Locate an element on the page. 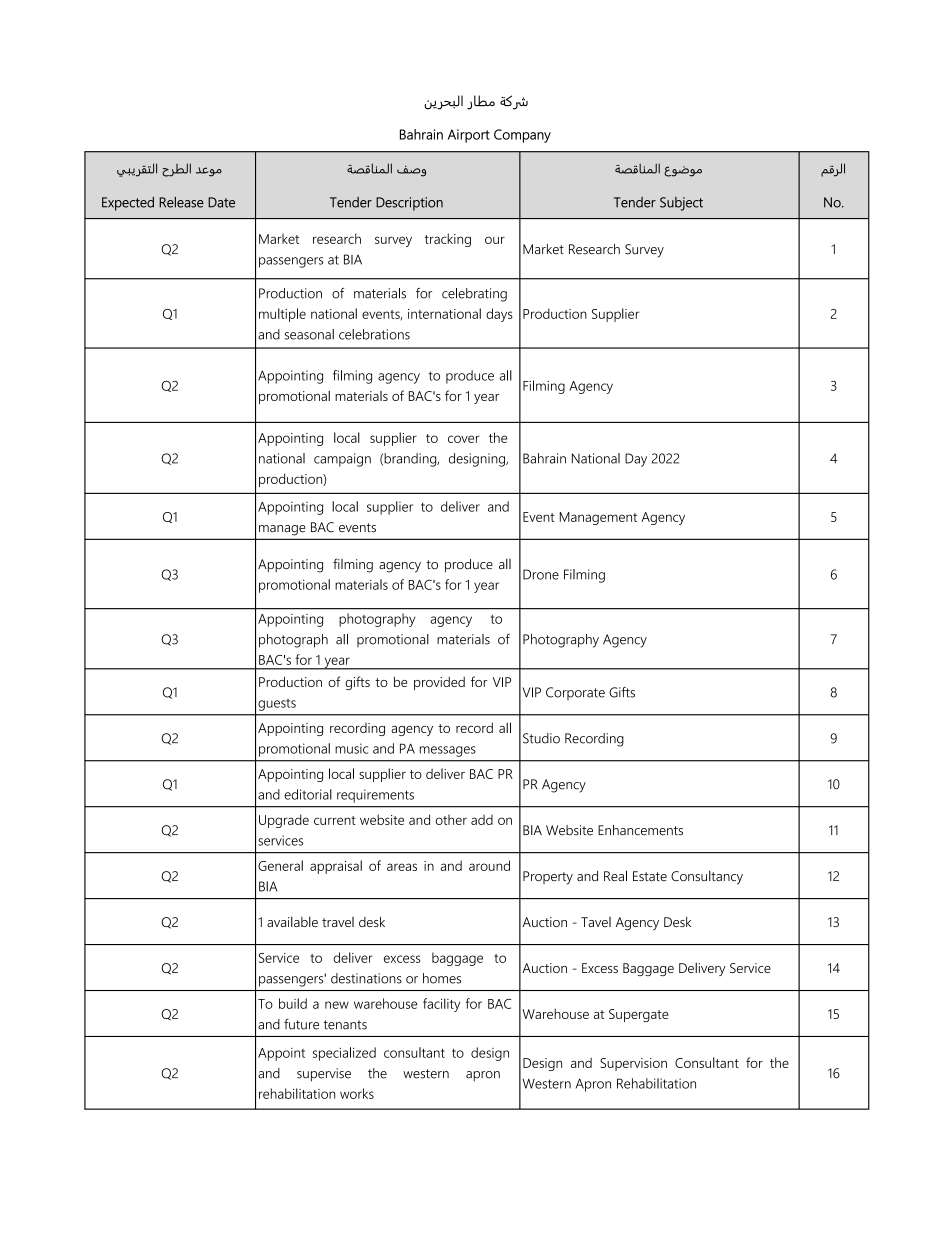  Drone is located at coordinates (541, 574).
